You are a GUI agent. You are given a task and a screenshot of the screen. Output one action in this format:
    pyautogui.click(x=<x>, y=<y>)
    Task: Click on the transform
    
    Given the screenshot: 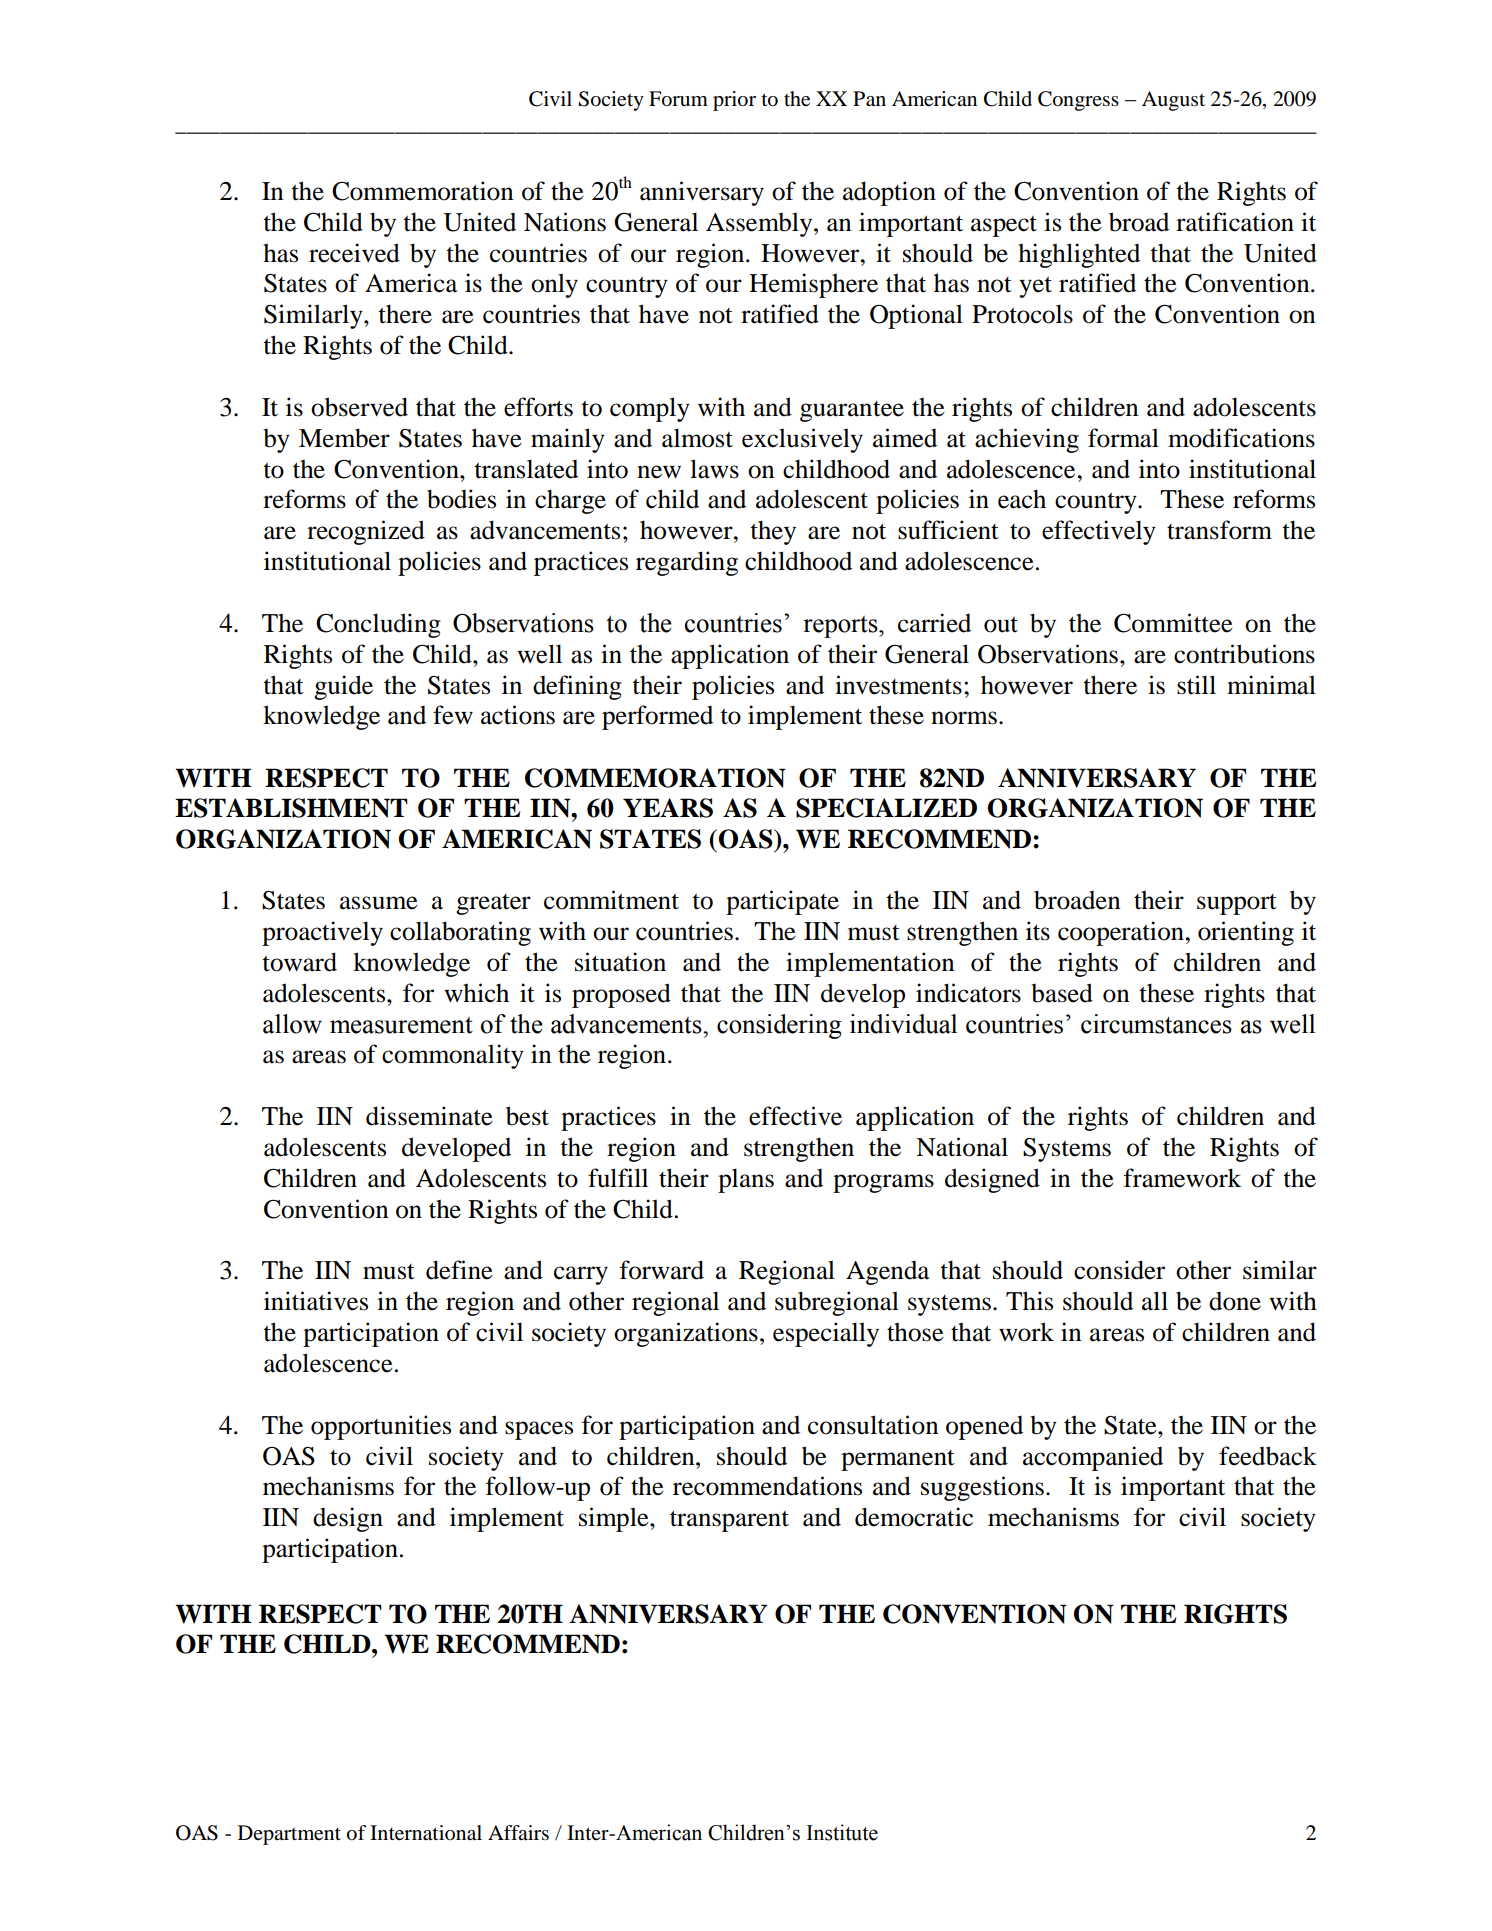 What is the action you would take?
    pyautogui.click(x=1219, y=530)
